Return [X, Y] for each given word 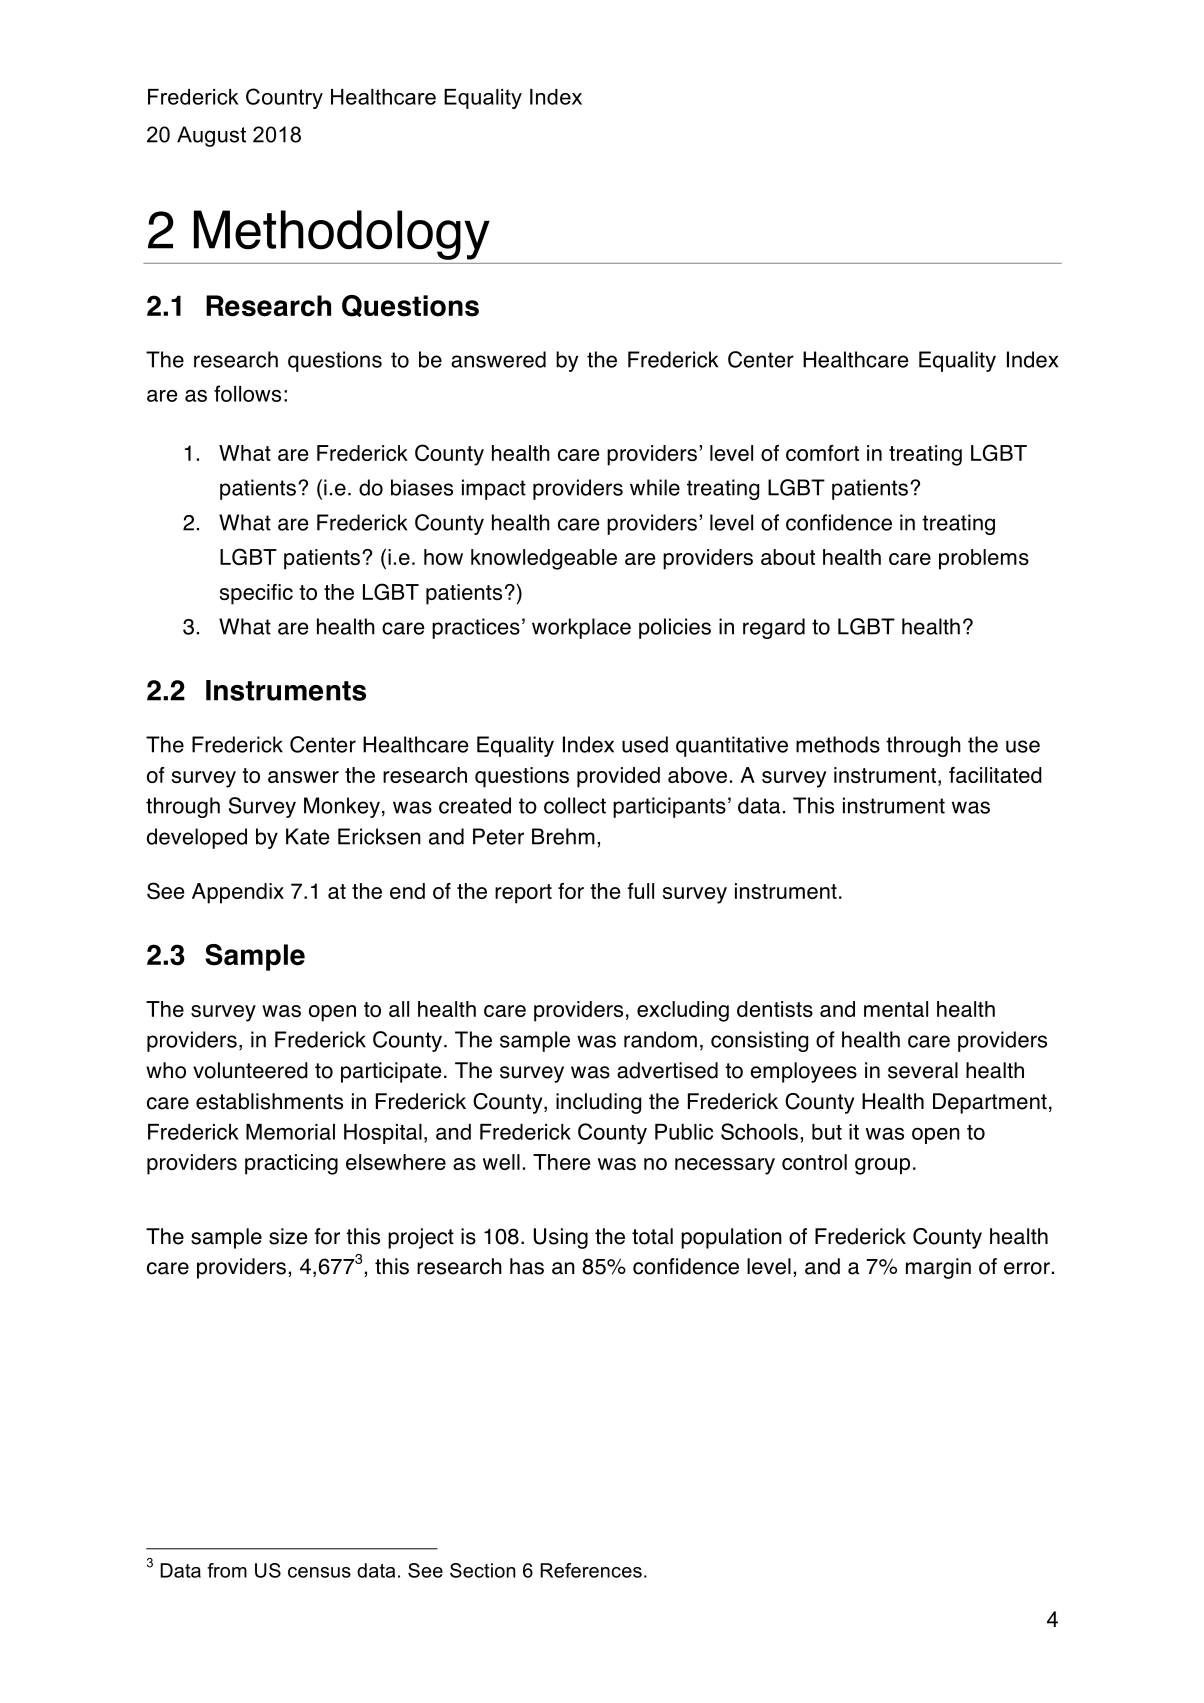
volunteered [250, 1070]
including [598, 1103]
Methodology [342, 235]
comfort [822, 453]
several [923, 1070]
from [227, 1570]
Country [284, 98]
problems [984, 559]
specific [256, 594]
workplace [581, 628]
